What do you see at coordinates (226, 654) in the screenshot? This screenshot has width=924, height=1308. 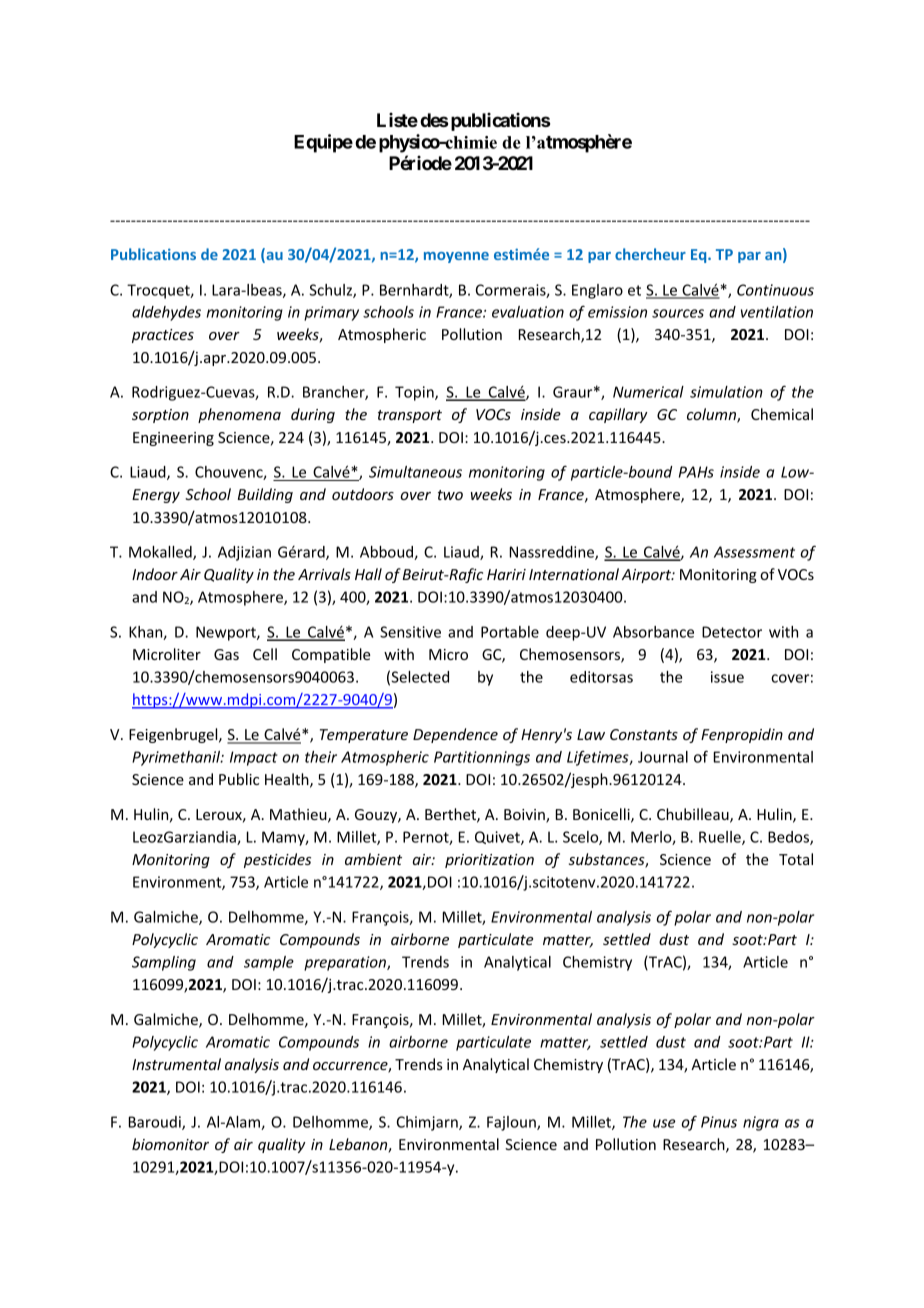 I see `Gas` at bounding box center [226, 654].
